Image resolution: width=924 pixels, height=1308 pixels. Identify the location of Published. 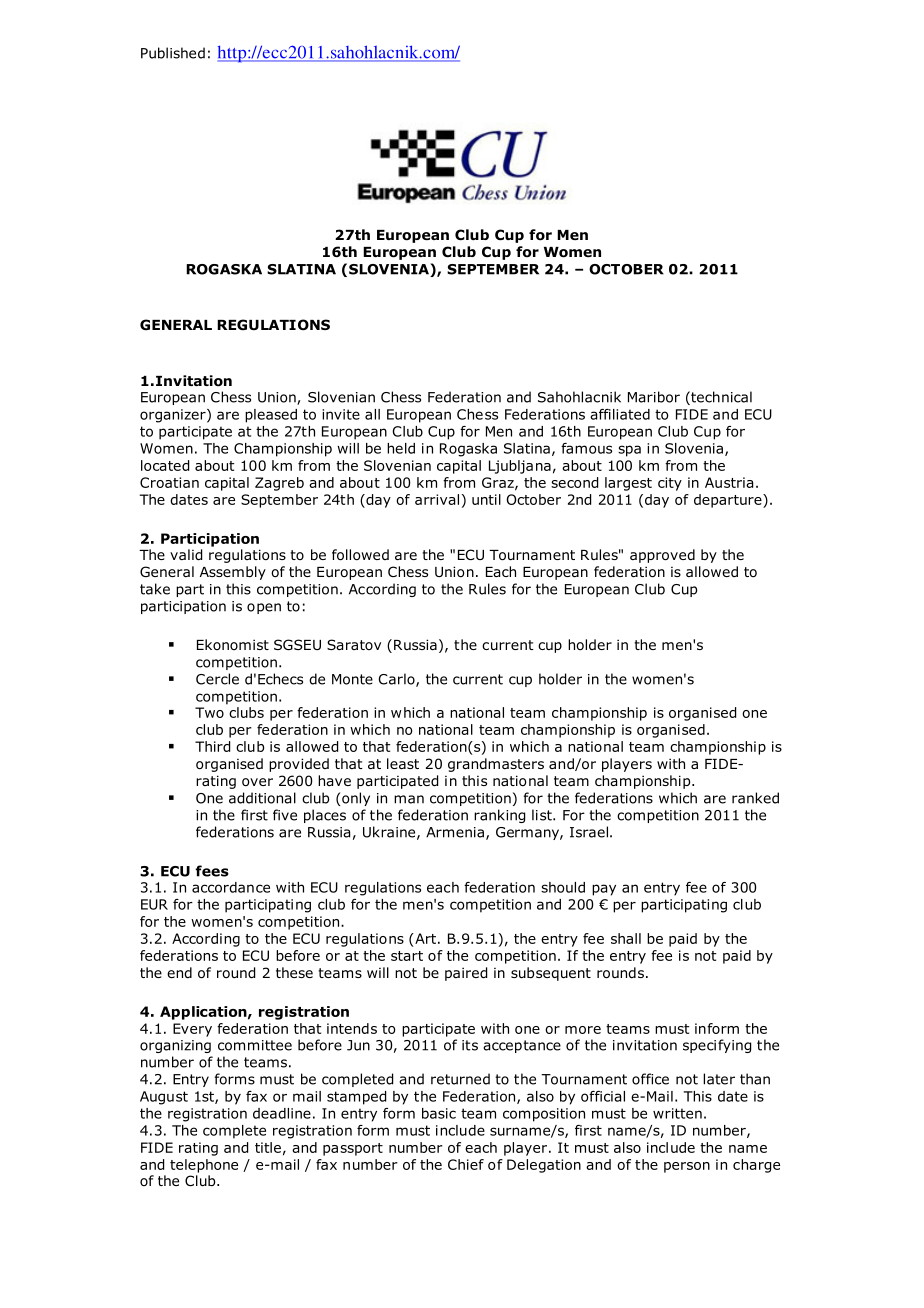
(173, 53).
